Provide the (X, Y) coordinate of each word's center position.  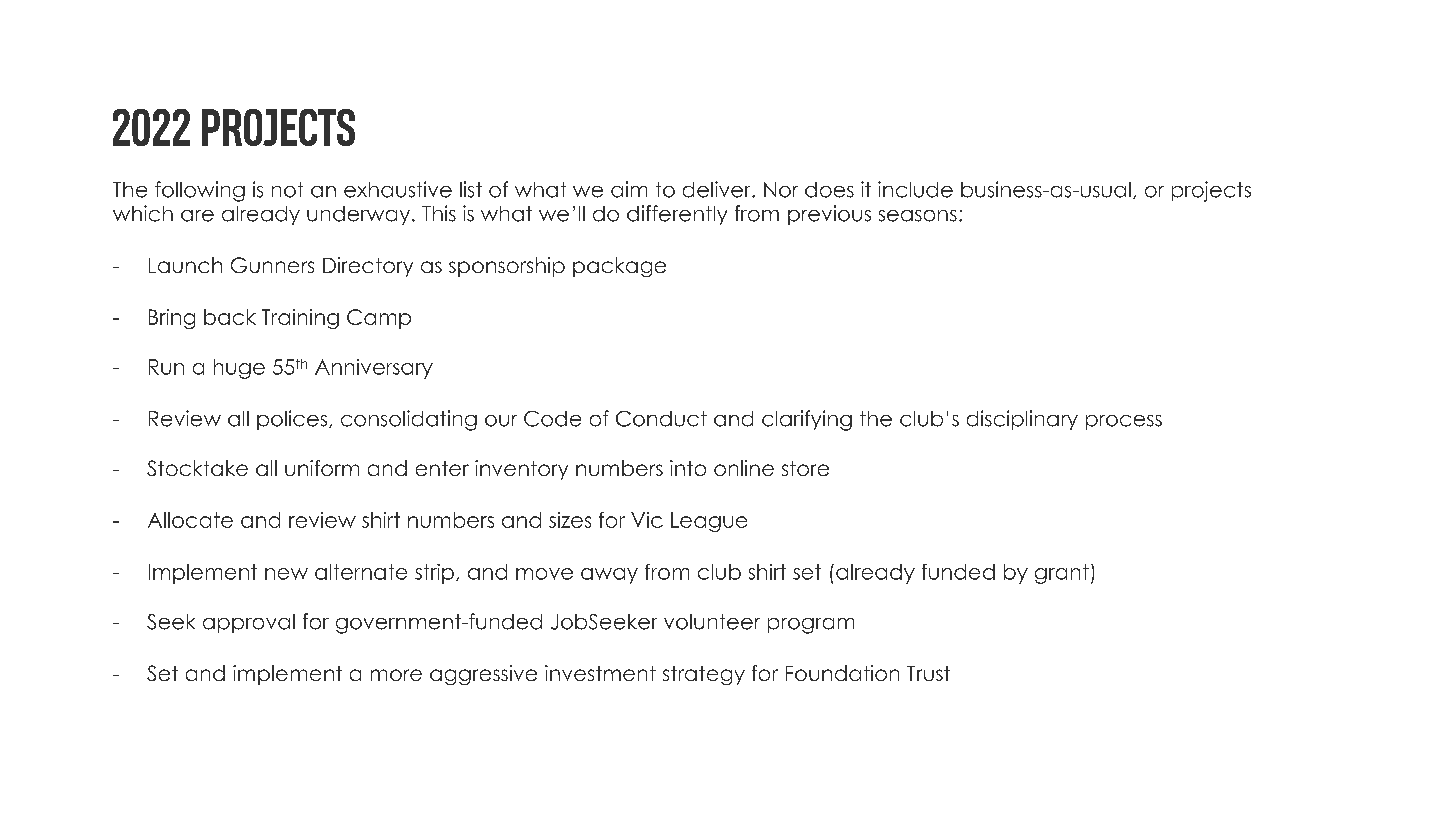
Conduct (661, 419)
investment (600, 673)
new (286, 574)
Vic (647, 520)
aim (629, 189)
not (287, 190)
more (396, 675)
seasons (918, 216)
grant (1062, 574)
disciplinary (1022, 420)
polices (293, 420)
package (619, 267)
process (1124, 422)
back (230, 317)
